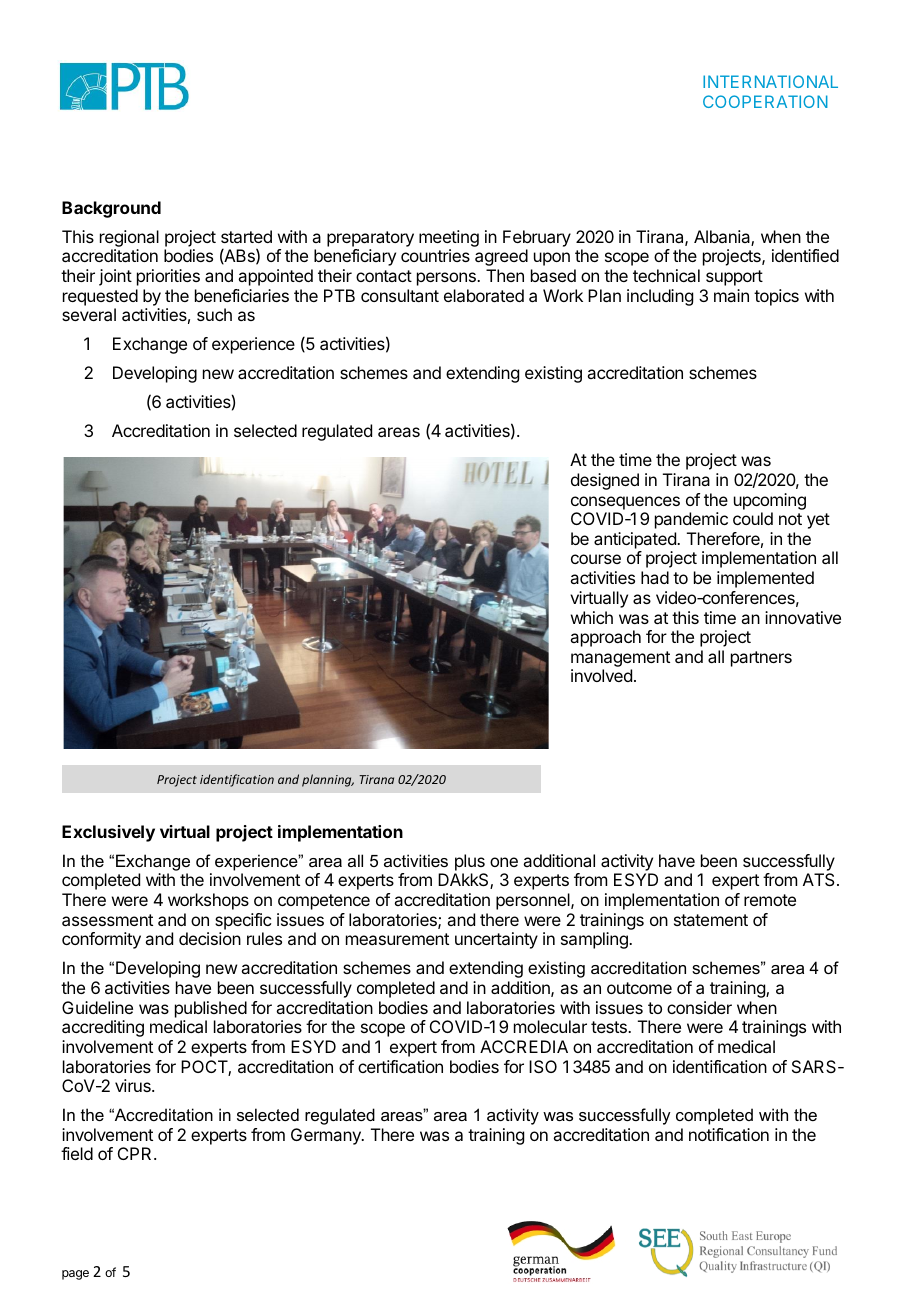 This screenshot has width=924, height=1308. Describe the element at coordinates (449, 240) in the screenshot. I see `meeting` at that location.
